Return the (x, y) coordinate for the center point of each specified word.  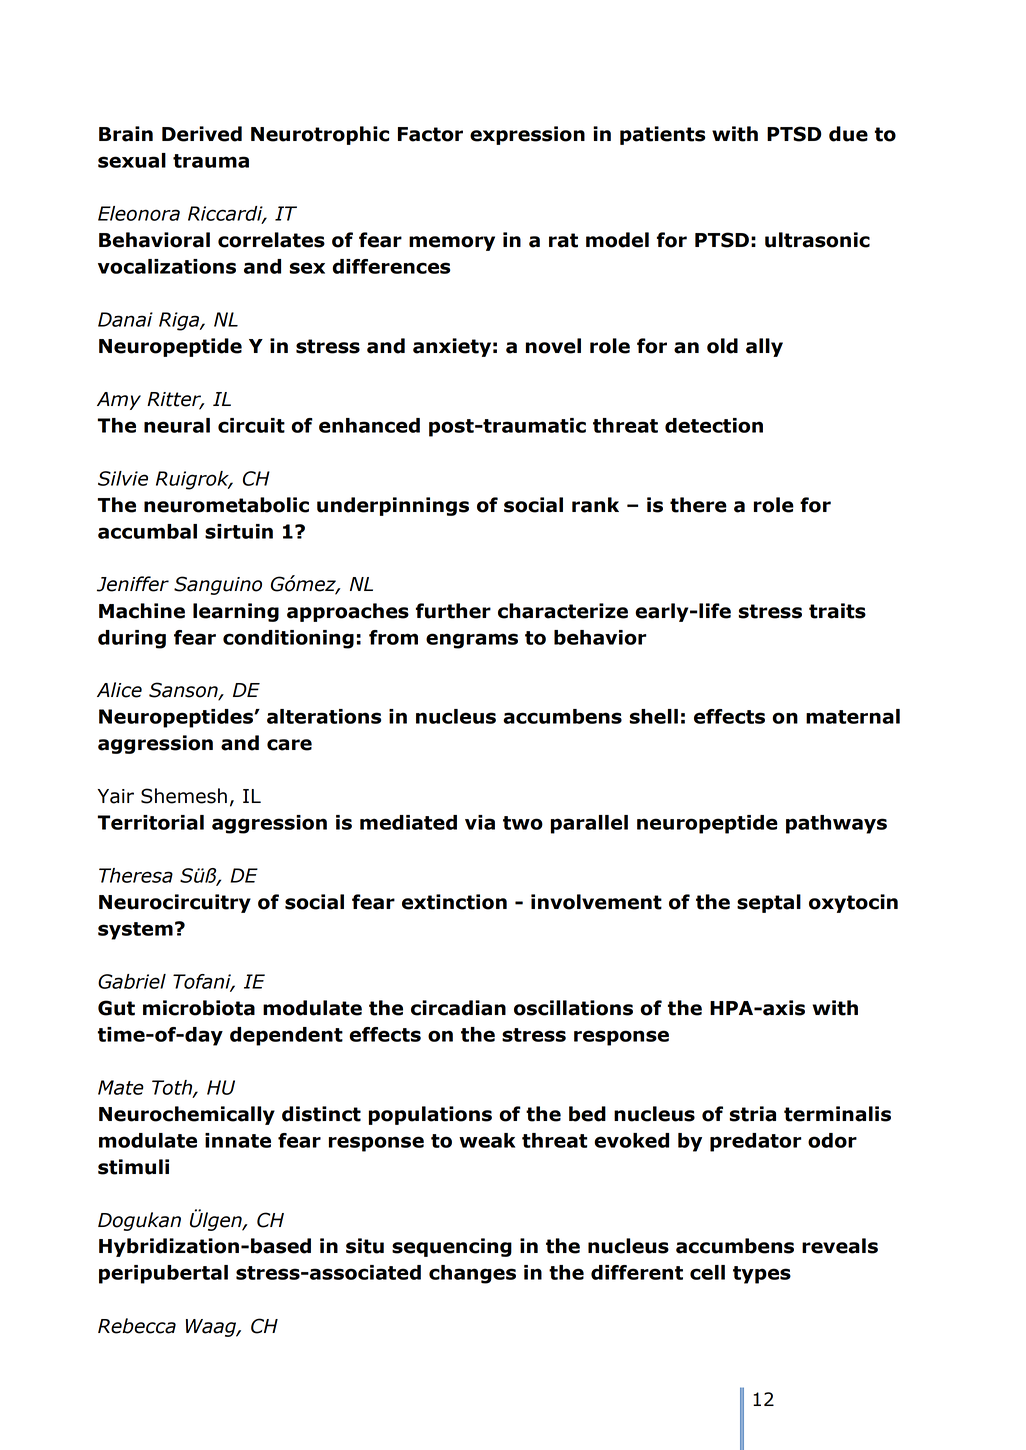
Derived (202, 134)
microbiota (199, 1008)
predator (756, 1142)
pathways (836, 824)
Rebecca (137, 1326)
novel (553, 346)
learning (236, 612)
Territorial (150, 822)
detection (714, 425)
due (848, 134)
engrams (472, 641)
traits (837, 611)
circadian (458, 1008)
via (480, 822)
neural (177, 425)
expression (527, 135)
